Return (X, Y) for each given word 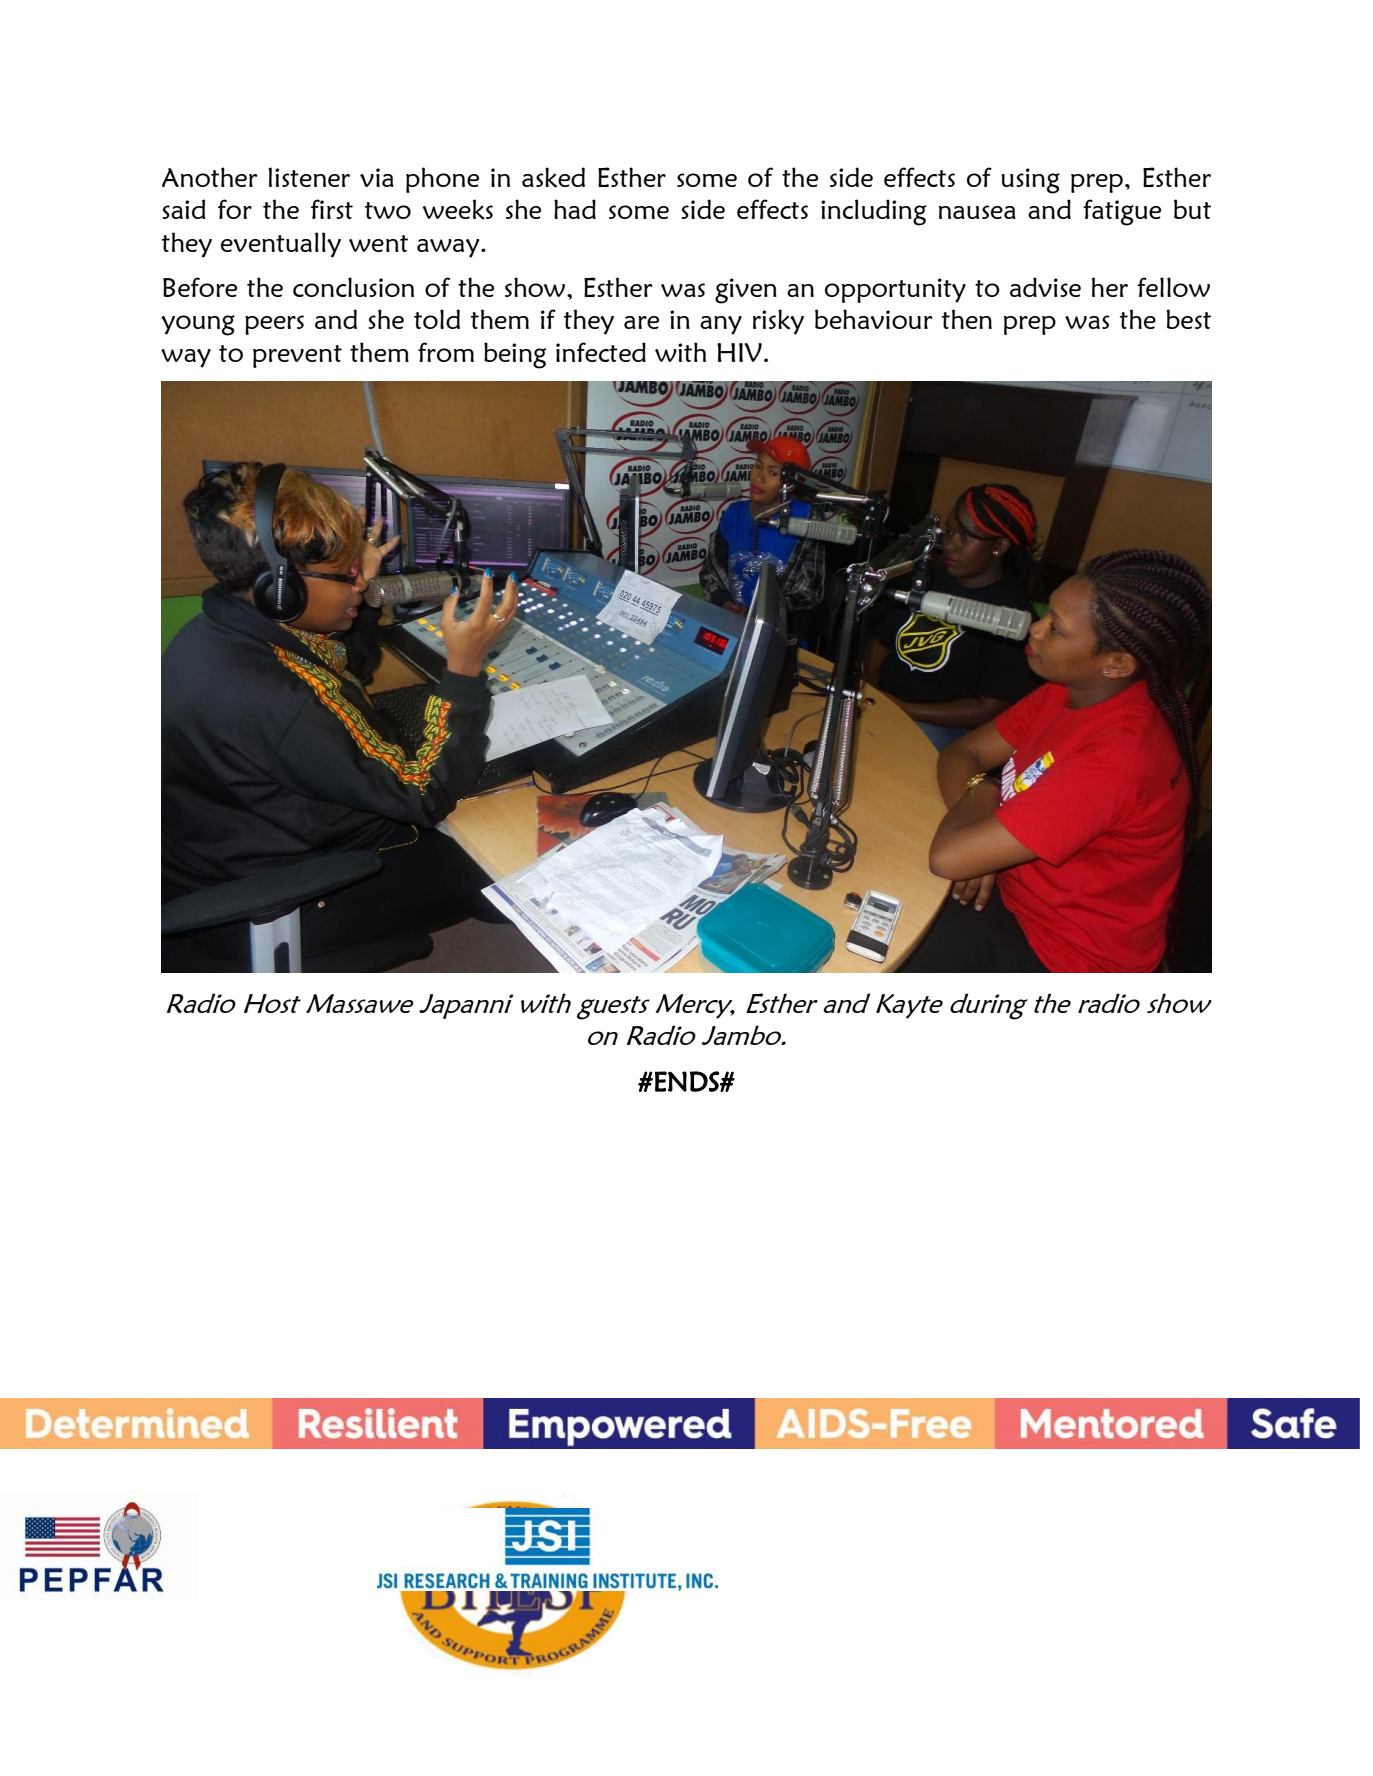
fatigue (1122, 212)
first (332, 209)
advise (1045, 287)
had (575, 209)
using (1030, 181)
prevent (297, 356)
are (641, 322)
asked (553, 177)
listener (309, 177)
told (437, 319)
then (967, 319)
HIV (739, 352)
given (746, 291)
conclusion (353, 287)
